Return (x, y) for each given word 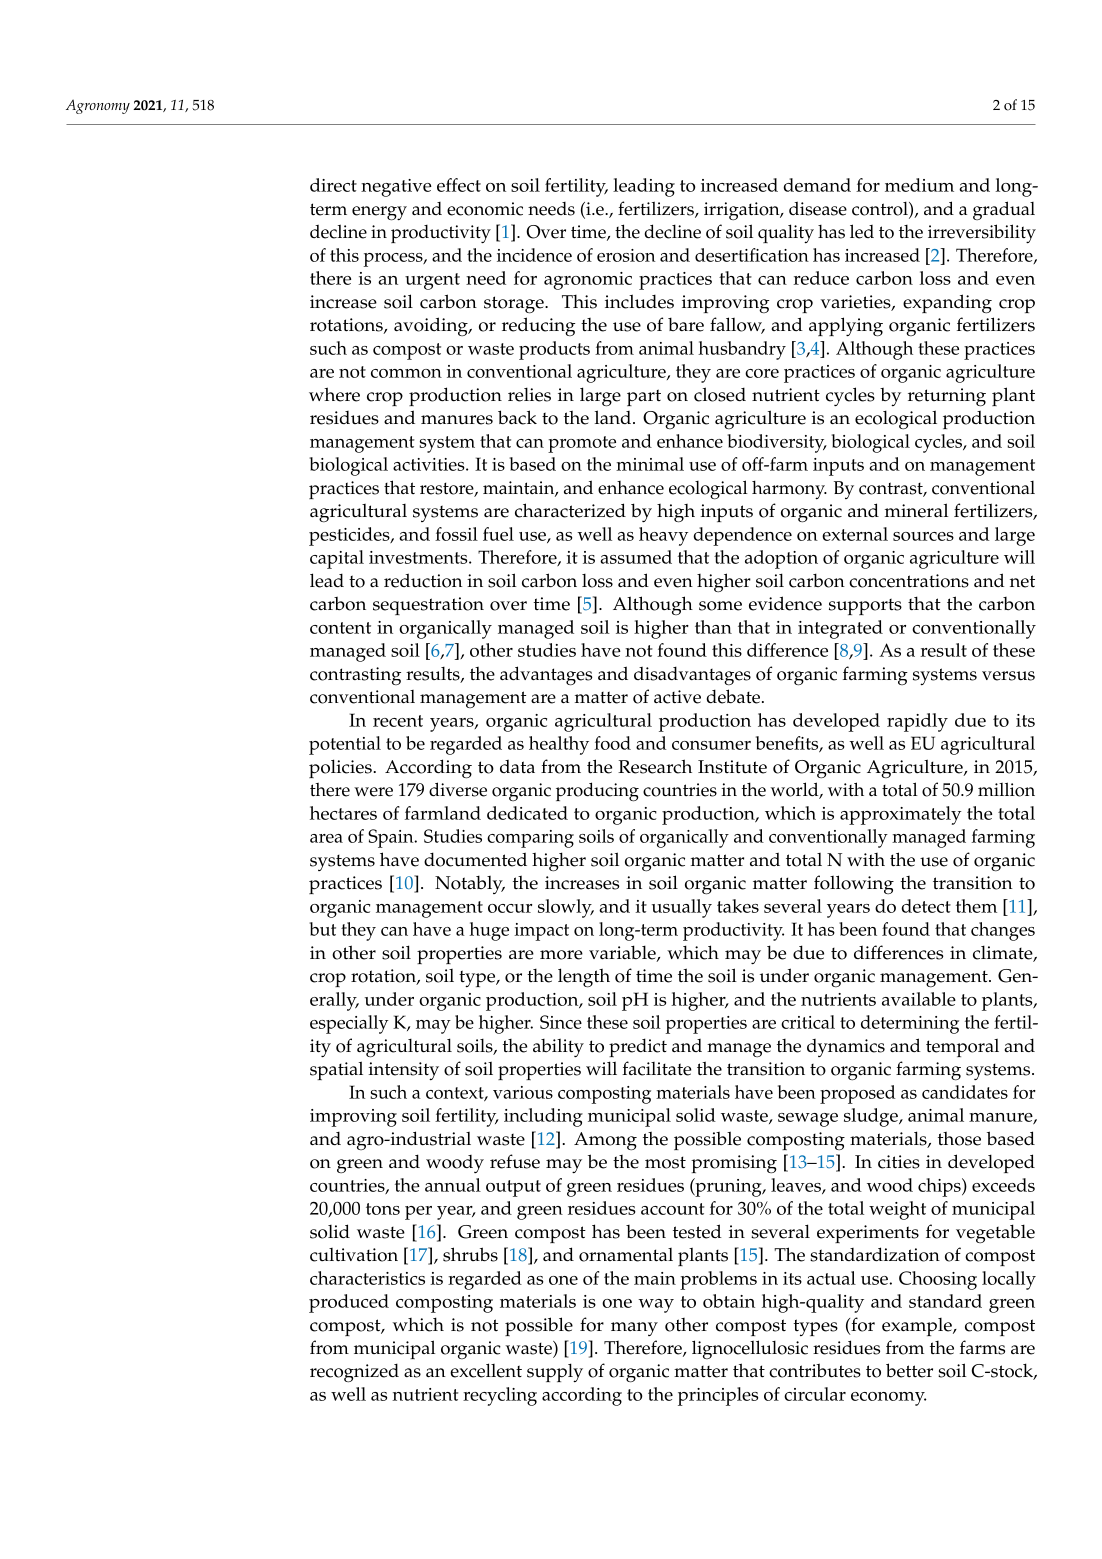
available (919, 999)
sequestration (428, 606)
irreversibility (982, 233)
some (720, 606)
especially (349, 1024)
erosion (626, 255)
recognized (354, 1373)
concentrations (909, 581)
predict (638, 1047)
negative (396, 188)
